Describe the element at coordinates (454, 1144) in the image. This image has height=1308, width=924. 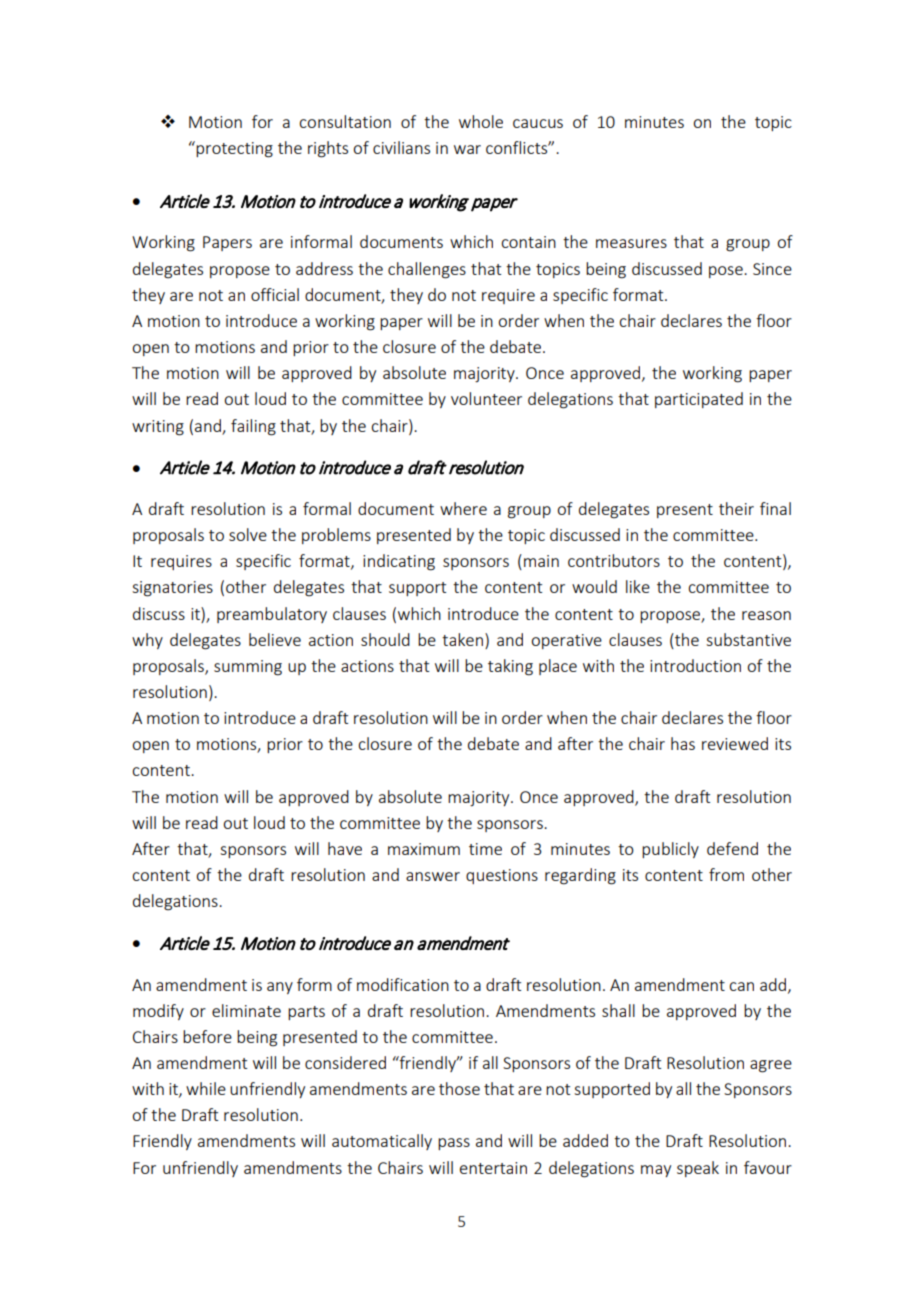
I see `pass` at that location.
